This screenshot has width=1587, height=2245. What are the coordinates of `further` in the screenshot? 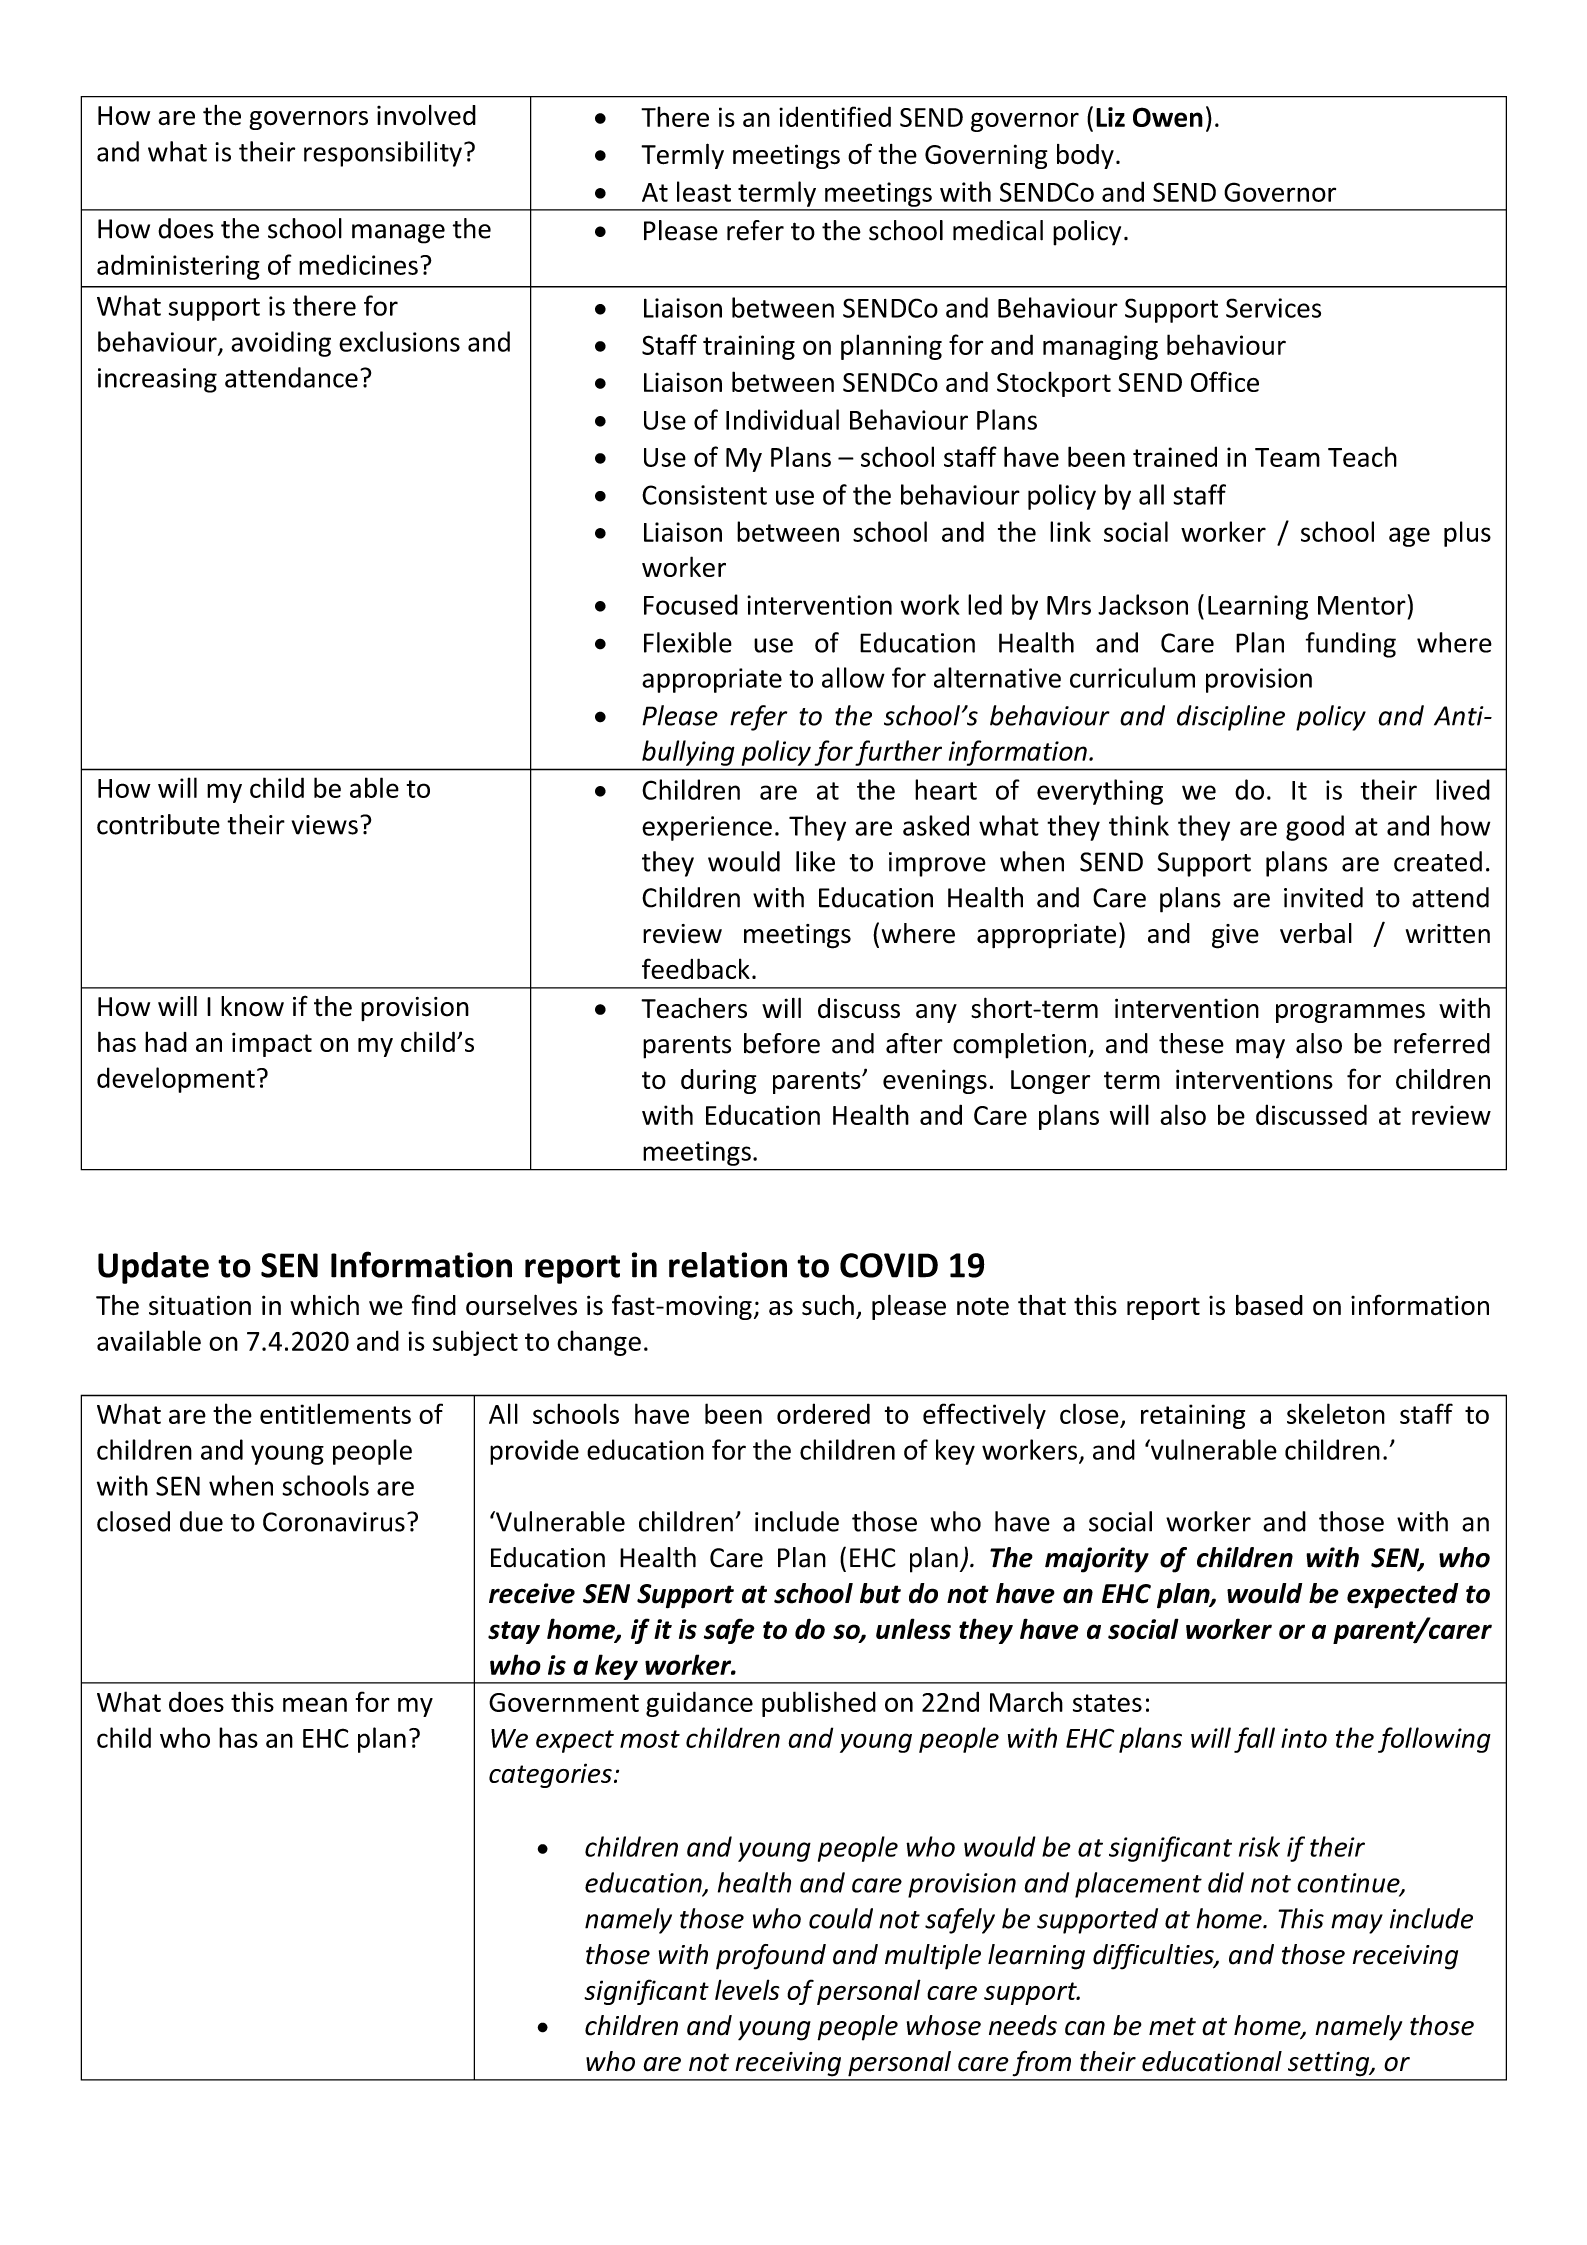 It's located at (899, 753).
